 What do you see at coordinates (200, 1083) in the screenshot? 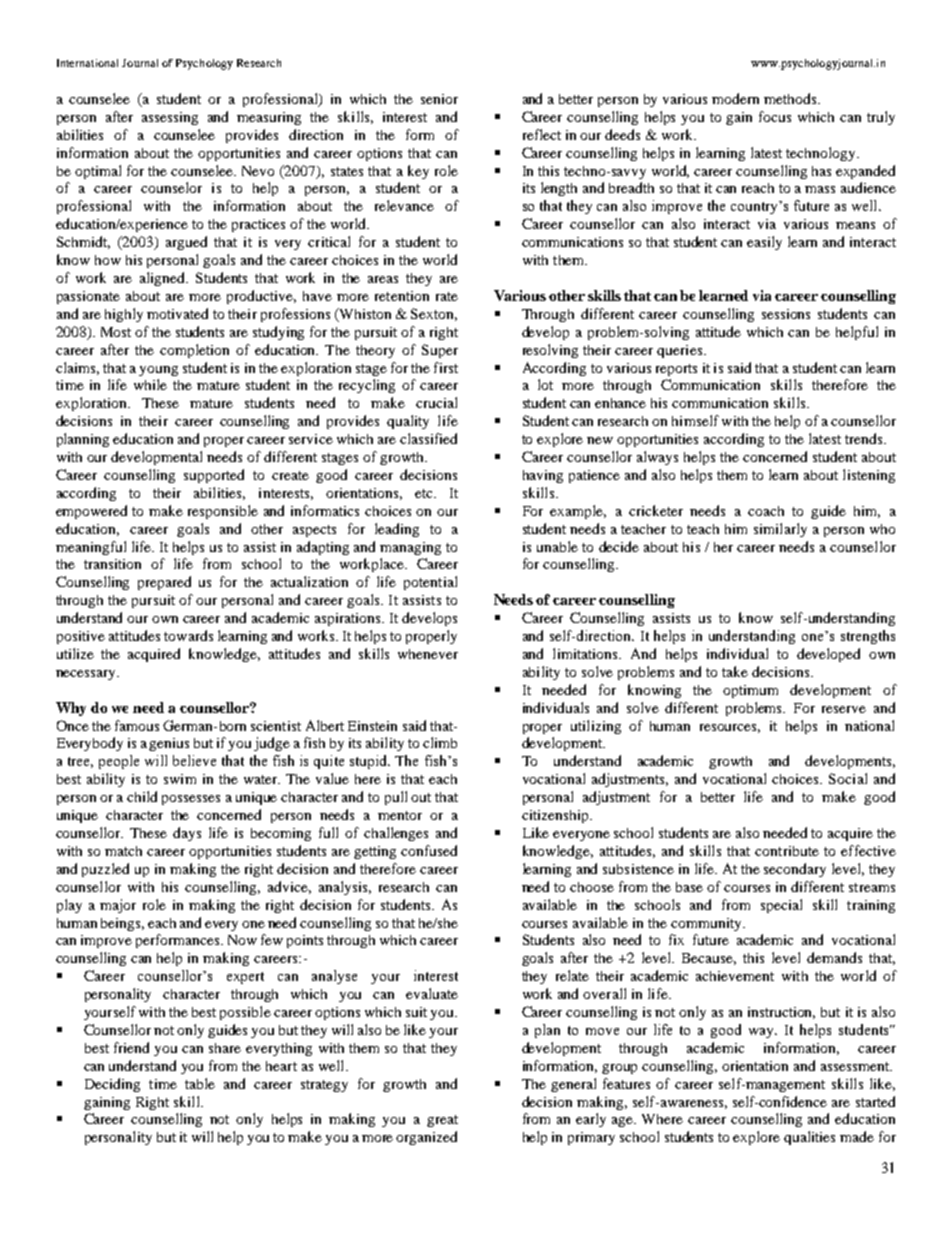
I see `table` at bounding box center [200, 1083].
